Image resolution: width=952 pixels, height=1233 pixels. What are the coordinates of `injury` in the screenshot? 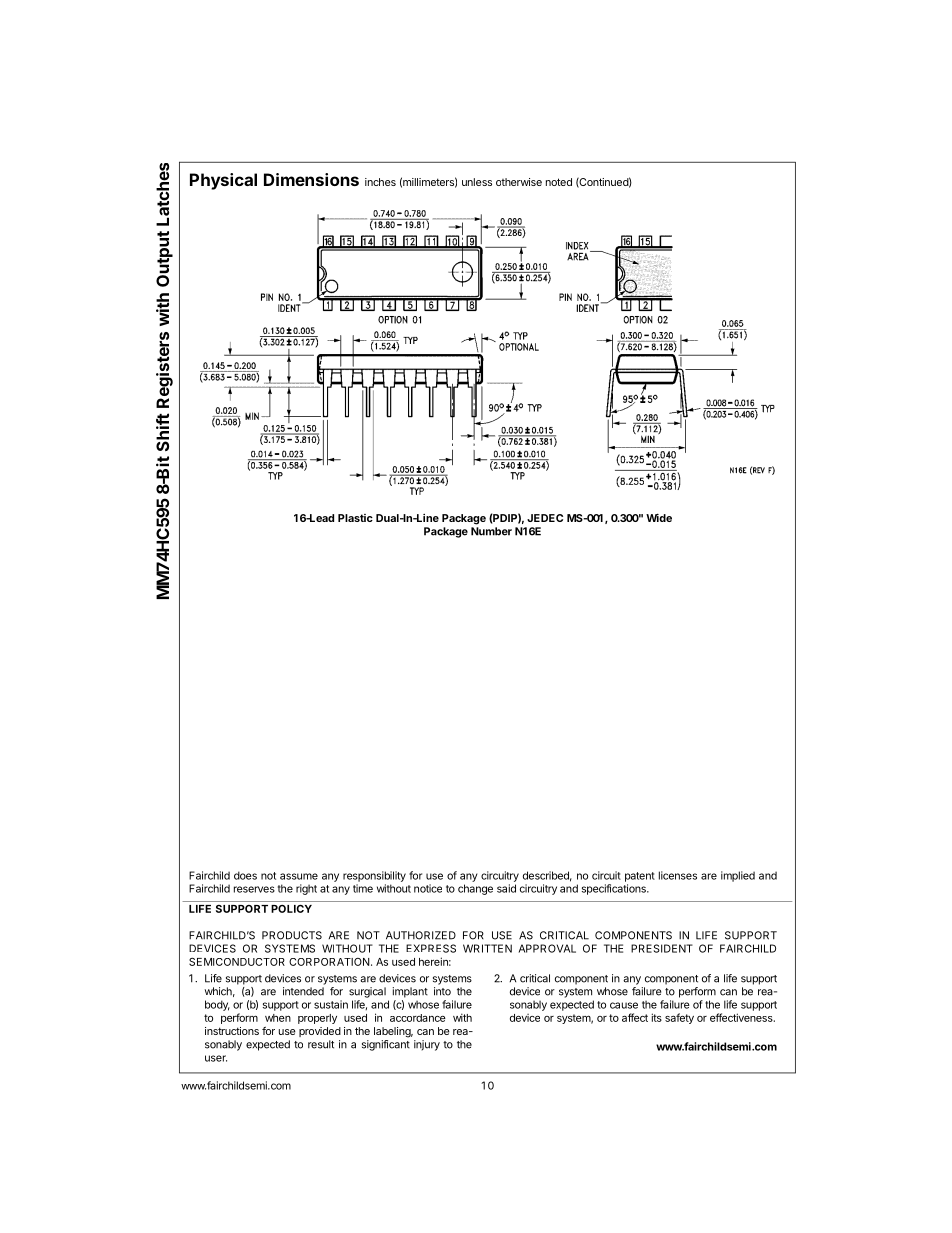 It's located at (427, 1045).
